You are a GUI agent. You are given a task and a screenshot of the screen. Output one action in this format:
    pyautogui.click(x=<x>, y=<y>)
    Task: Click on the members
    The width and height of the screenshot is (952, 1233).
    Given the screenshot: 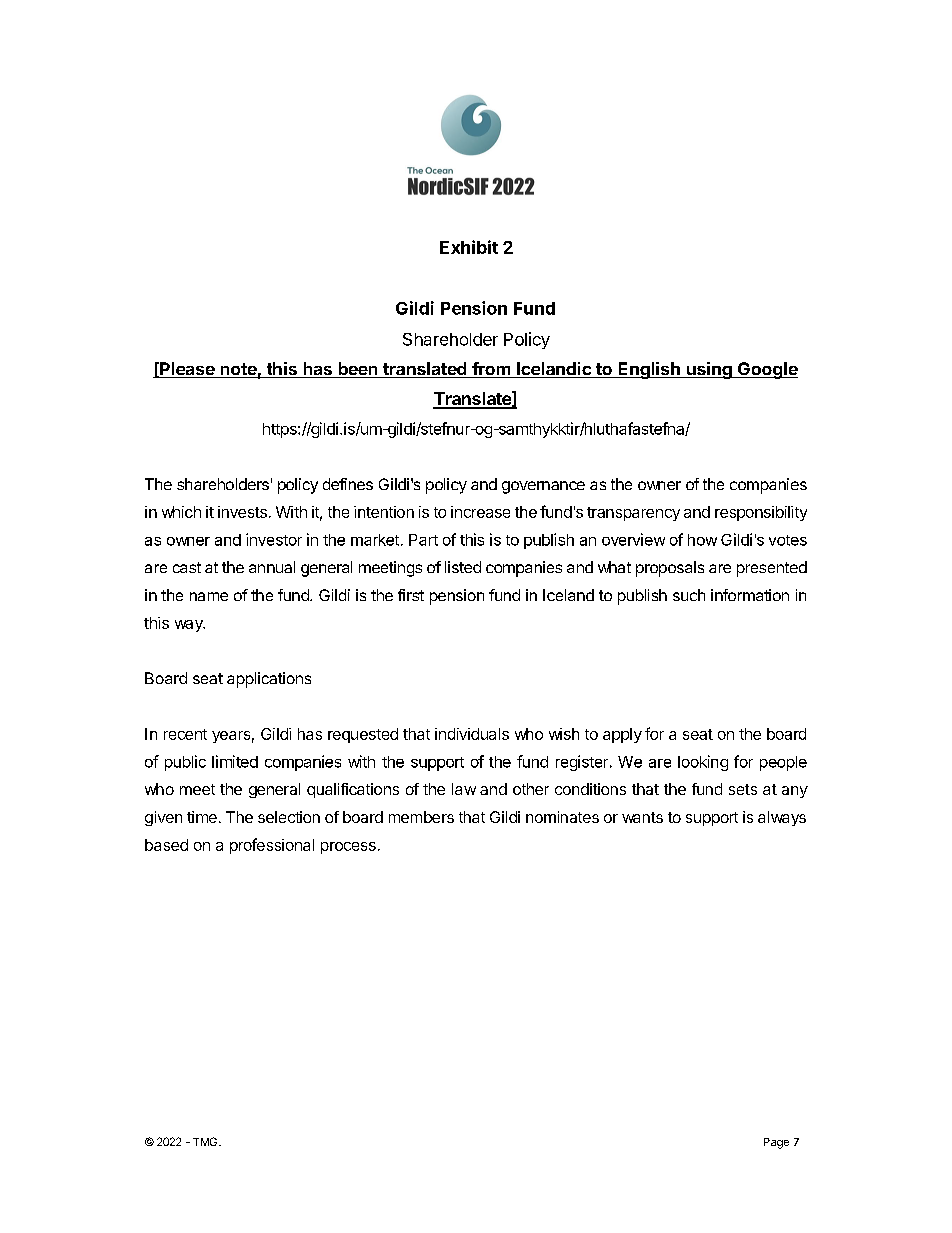 What is the action you would take?
    pyautogui.click(x=421, y=817)
